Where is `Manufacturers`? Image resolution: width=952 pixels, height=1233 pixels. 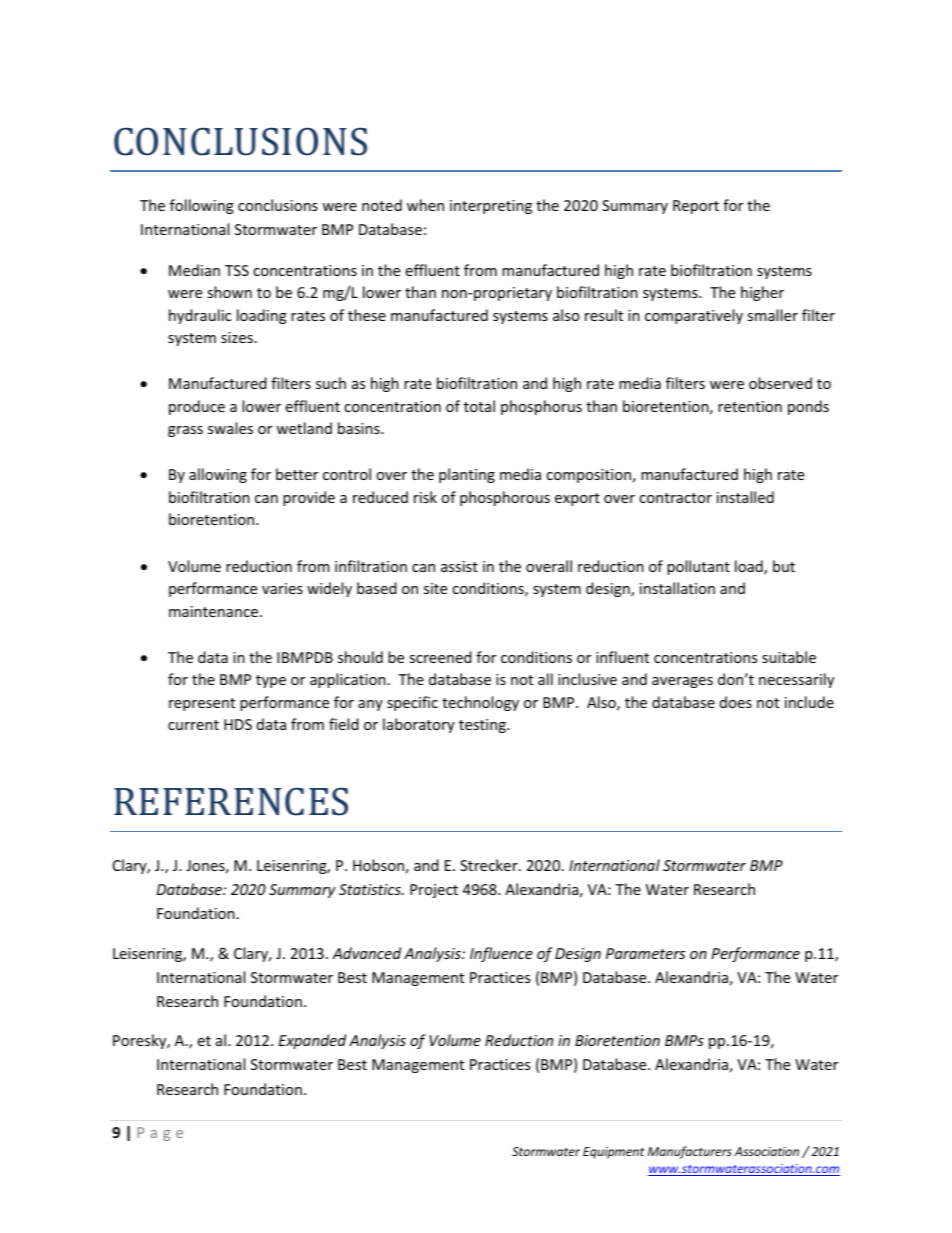 Manufacturers is located at coordinates (690, 1152).
